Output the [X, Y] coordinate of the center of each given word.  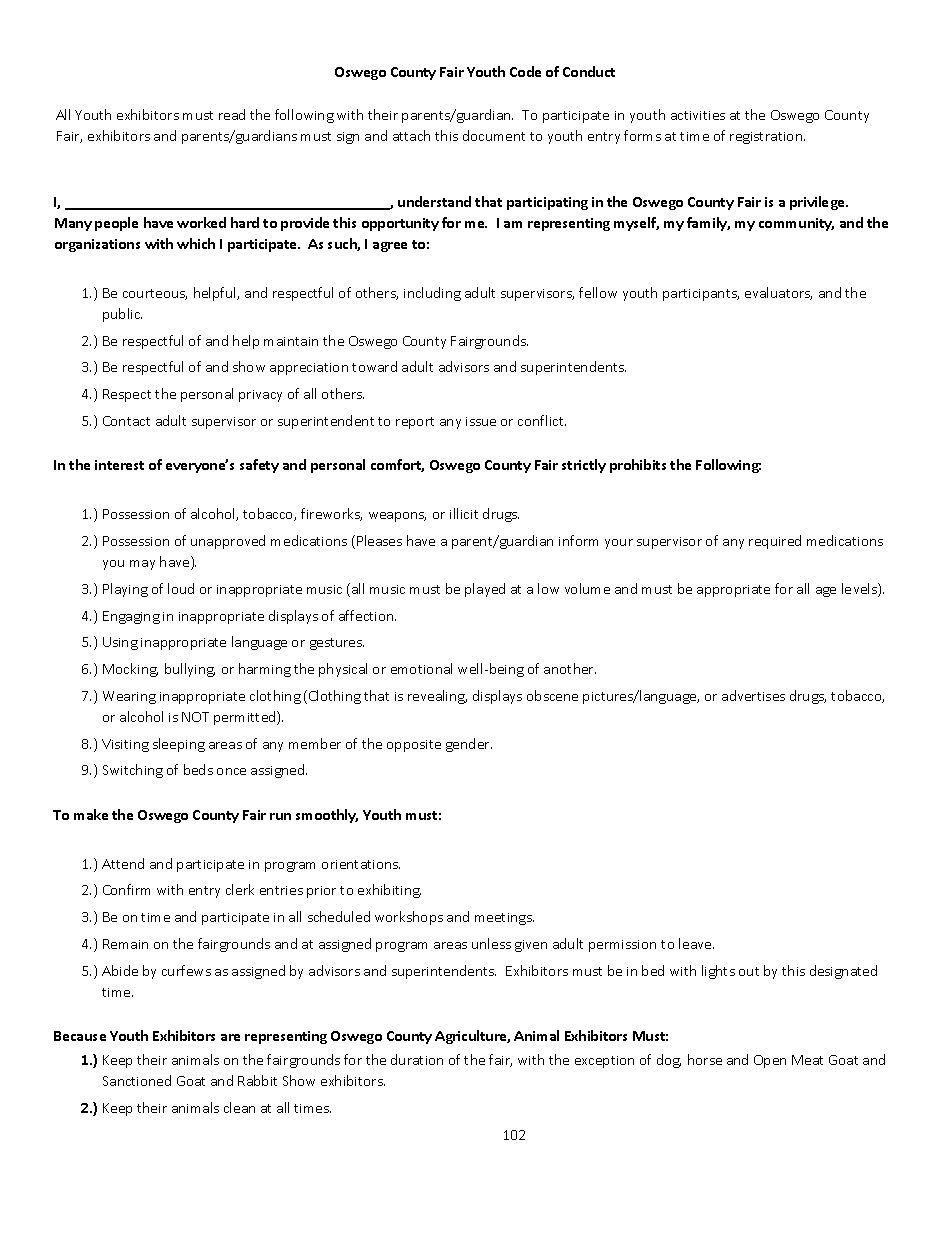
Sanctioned [137, 1080]
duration [417, 1059]
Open [770, 1061]
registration [767, 138]
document [494, 135]
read [232, 114]
